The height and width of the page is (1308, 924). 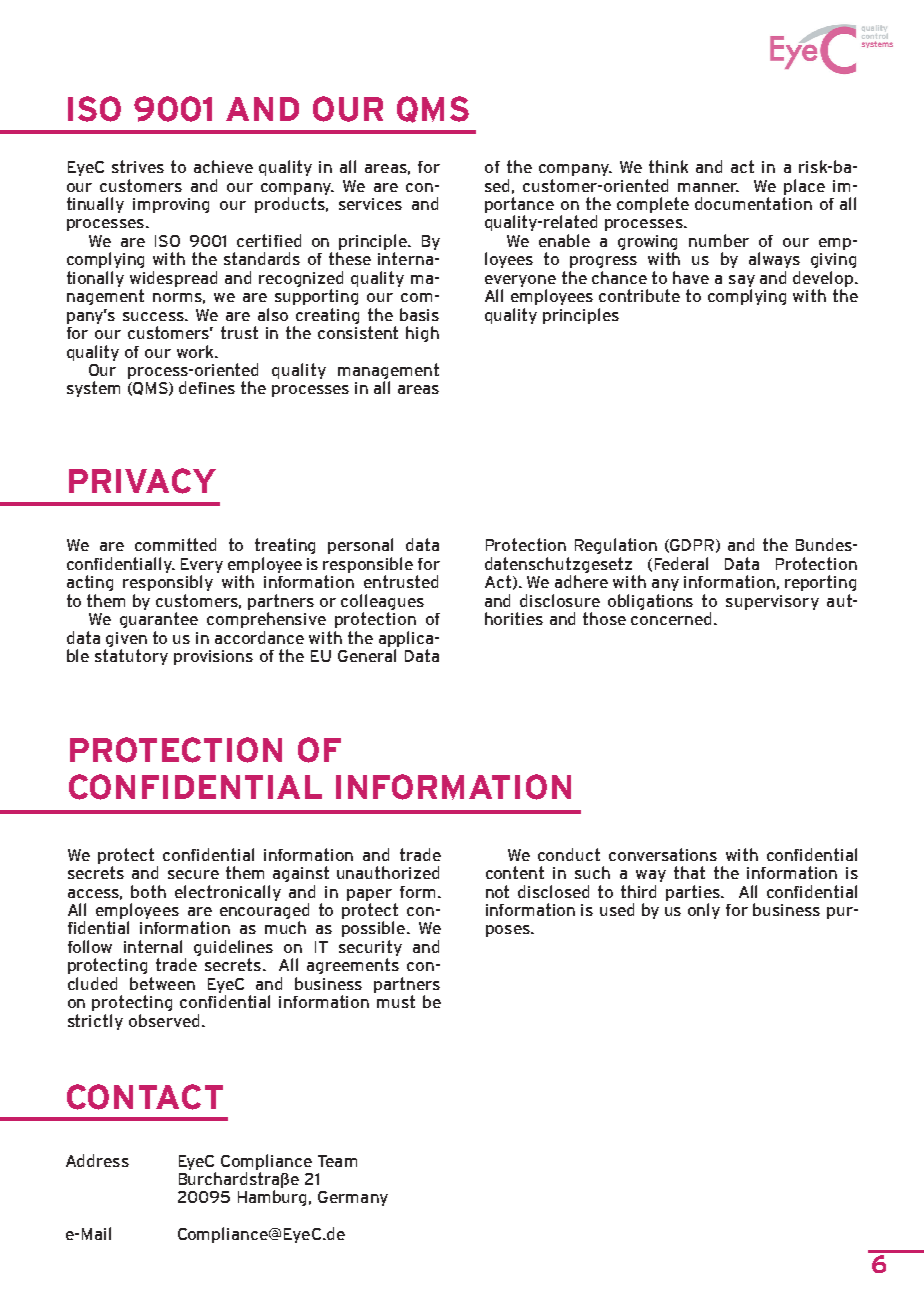 I want to click on secure, so click(x=193, y=874).
